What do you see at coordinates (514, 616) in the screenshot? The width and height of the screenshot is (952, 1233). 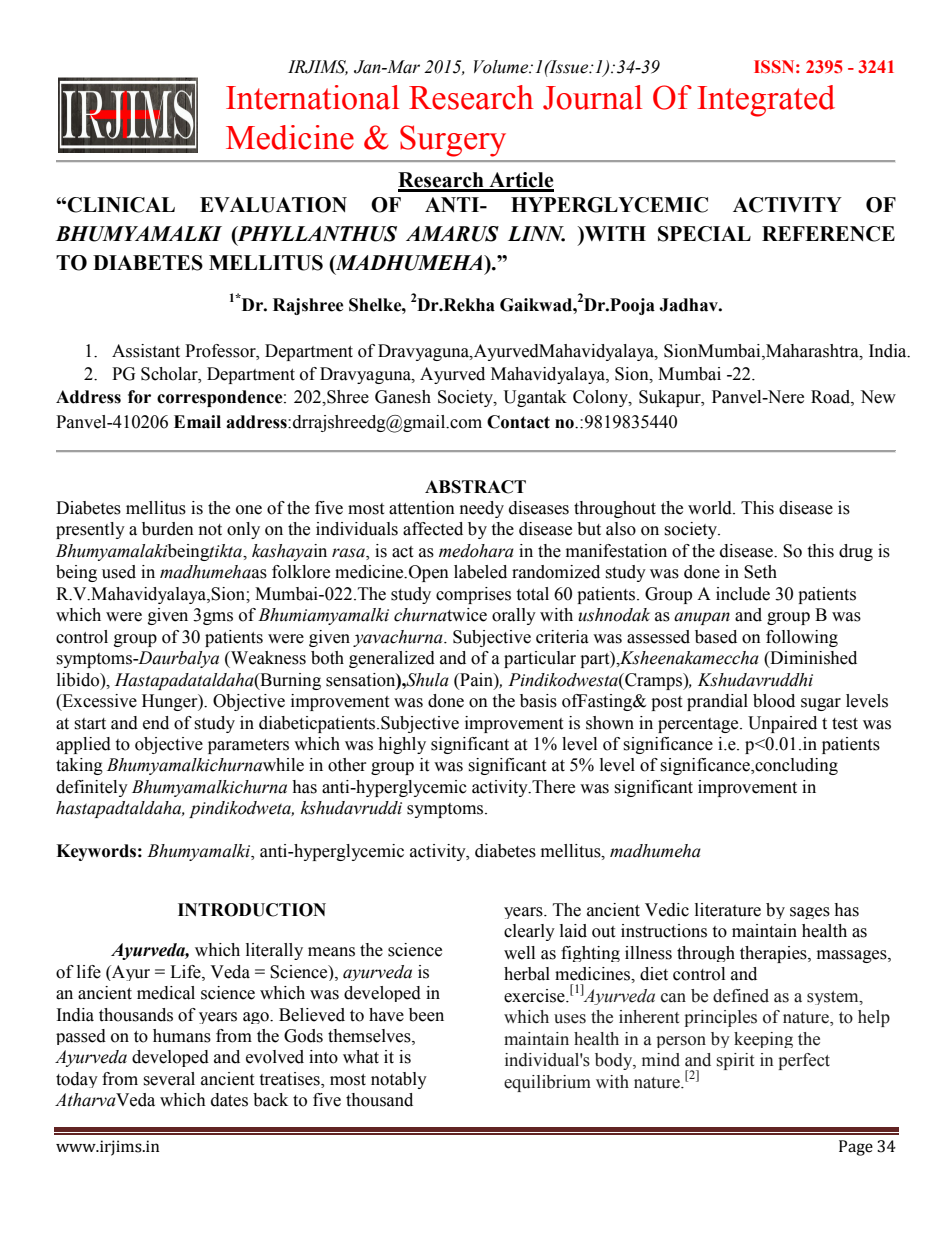 I see `orally` at bounding box center [514, 616].
